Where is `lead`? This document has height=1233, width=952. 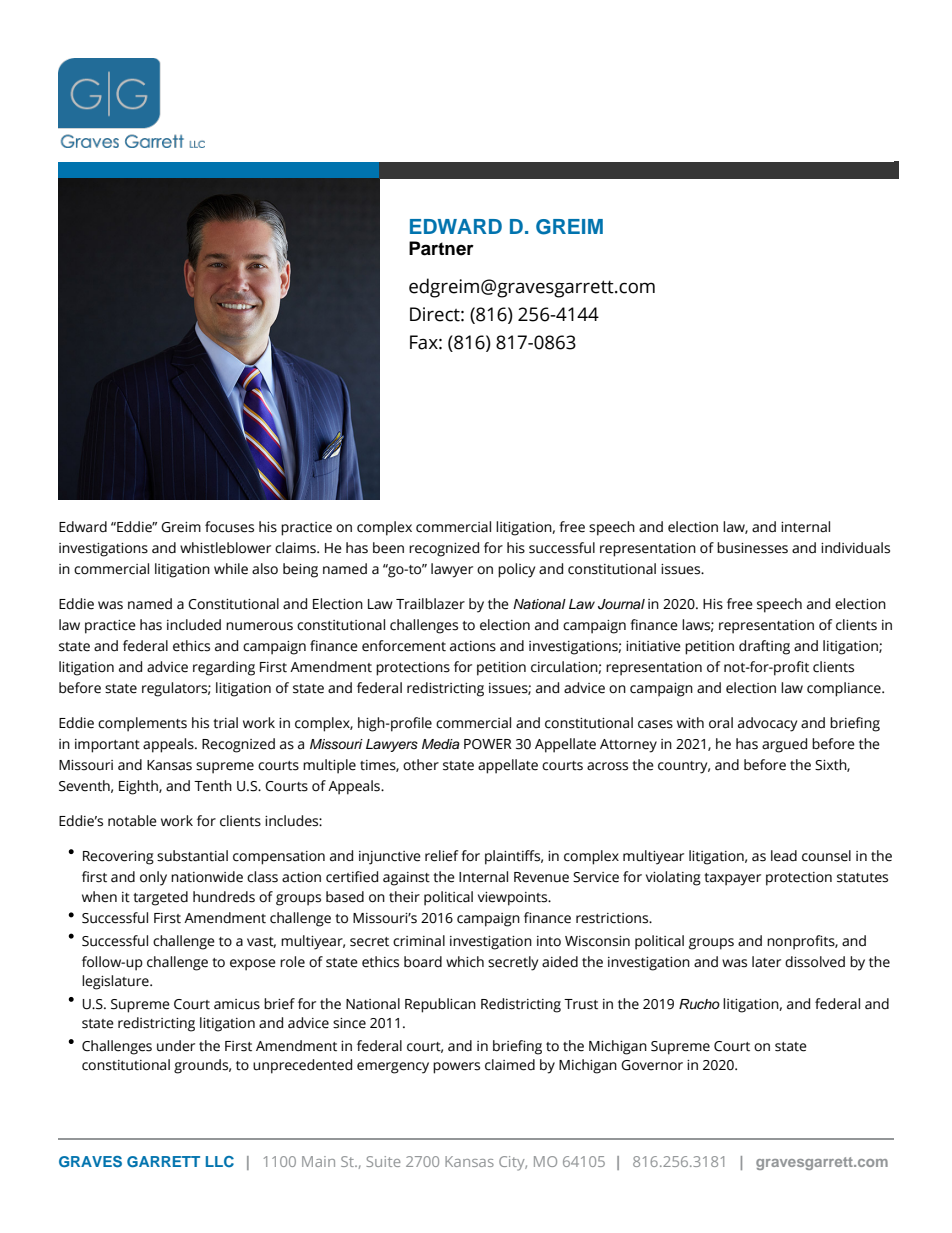
lead is located at coordinates (784, 856).
